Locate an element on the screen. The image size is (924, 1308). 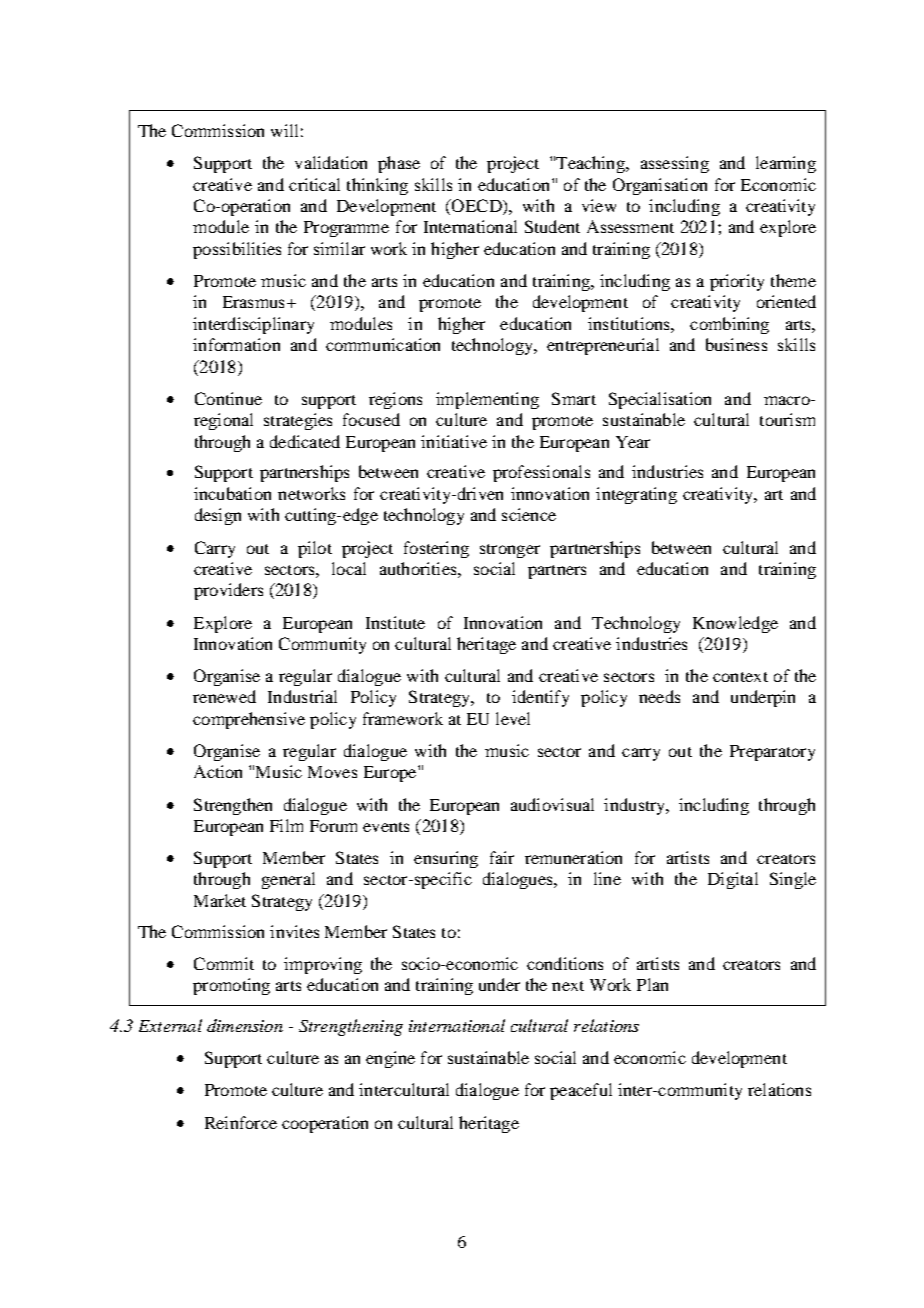
Reinforce is located at coordinates (241, 1122).
